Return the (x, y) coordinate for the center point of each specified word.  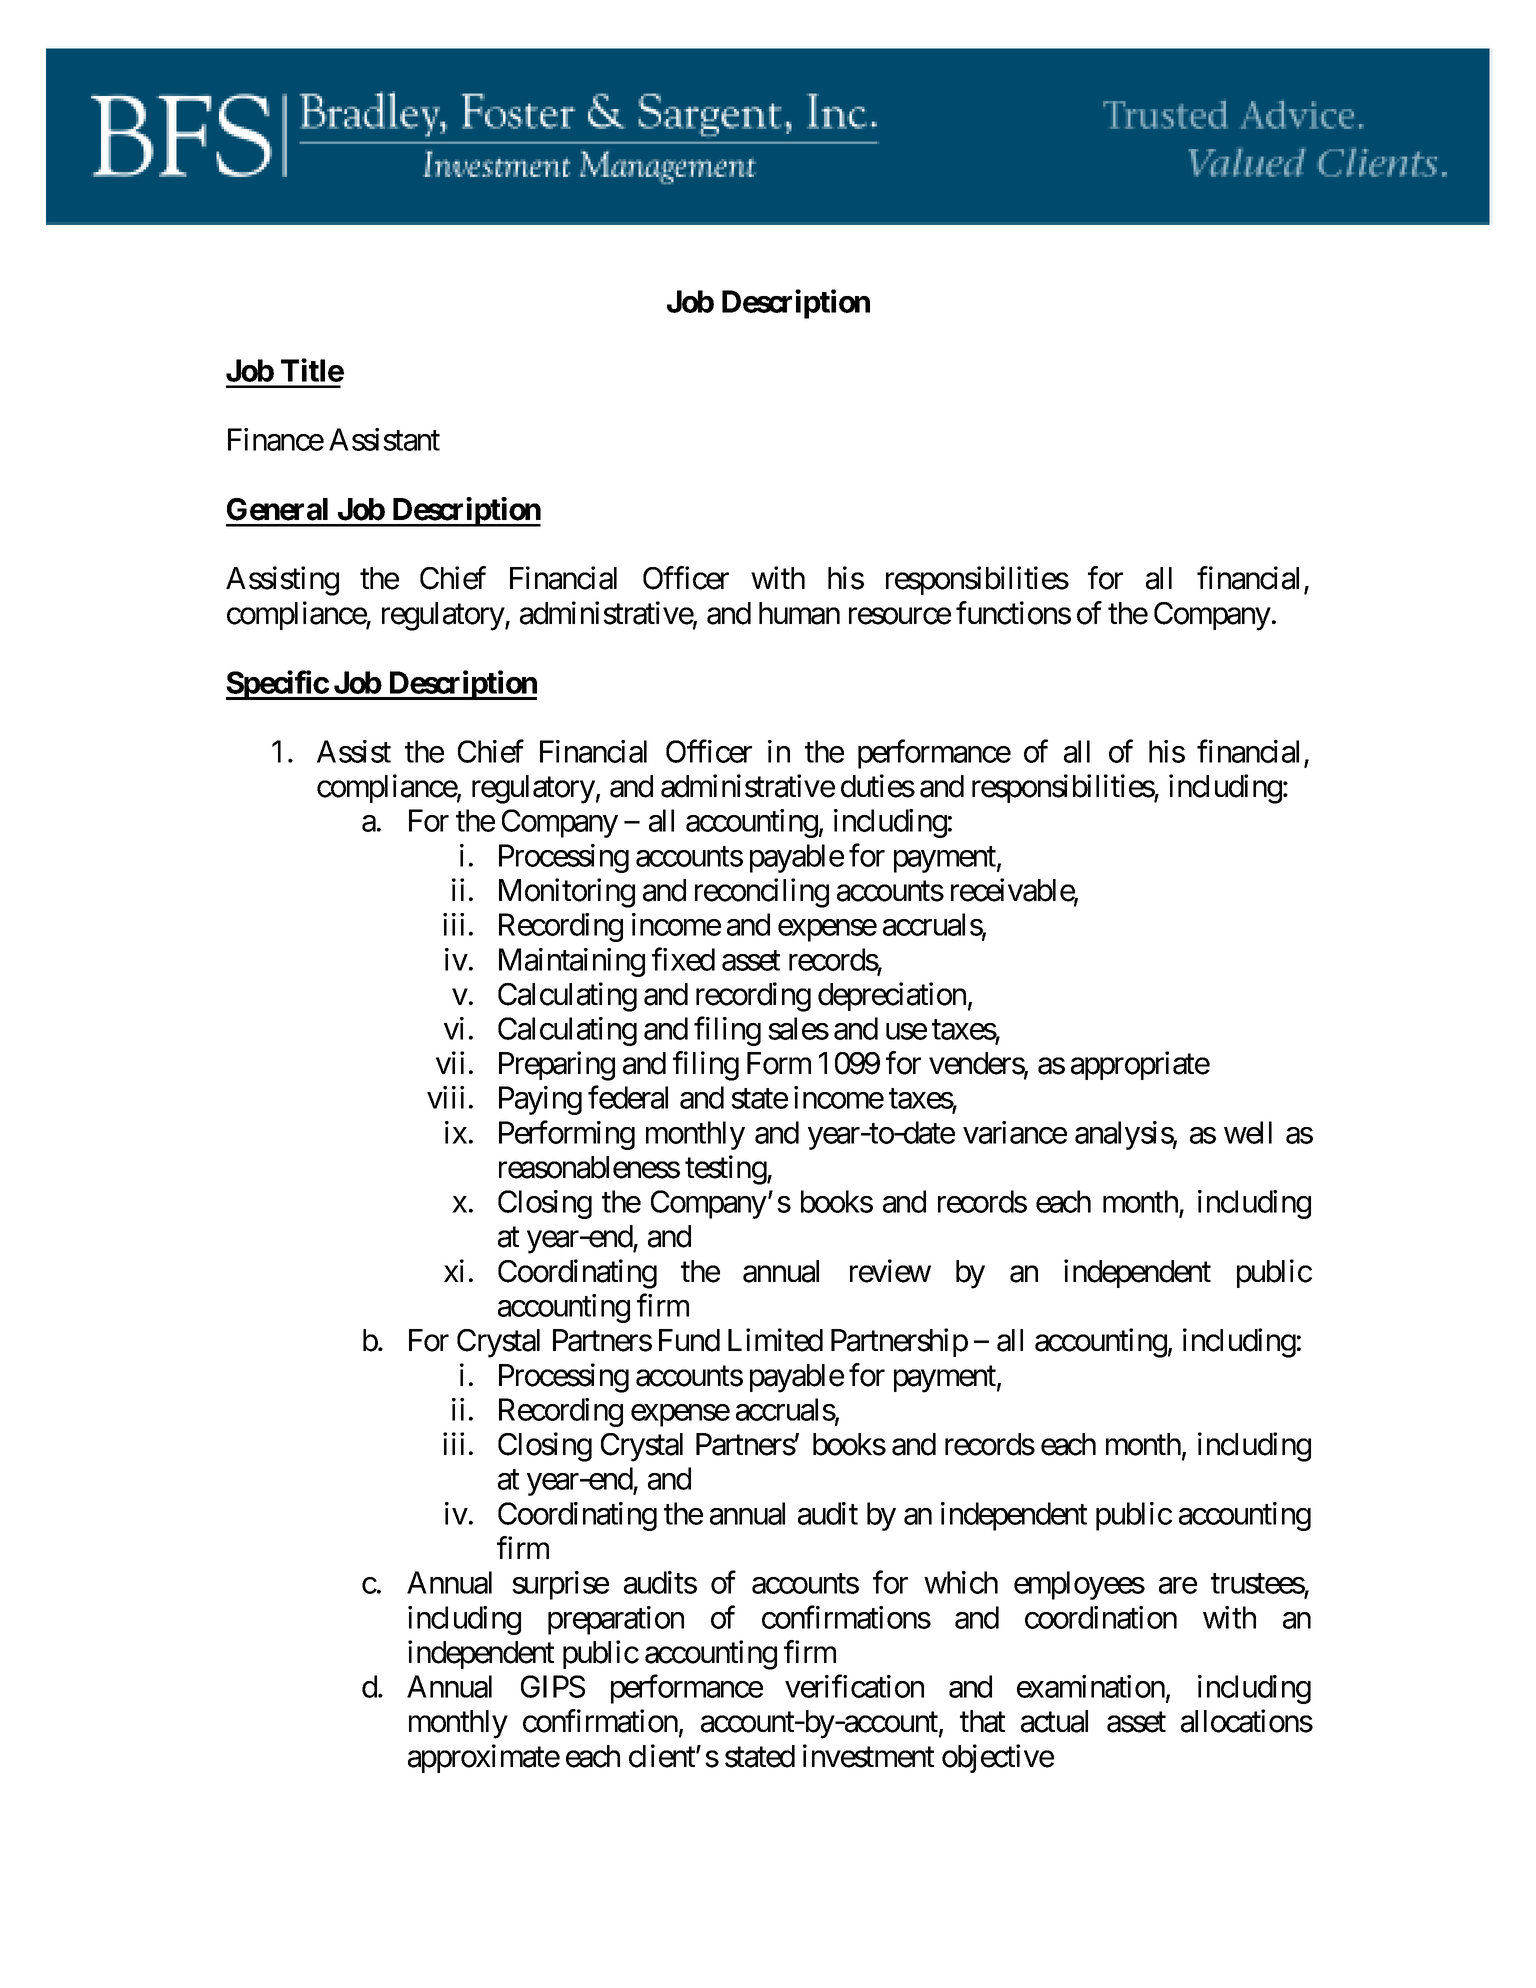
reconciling (762, 893)
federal (628, 1097)
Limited (775, 1340)
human (799, 613)
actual (1054, 1721)
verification (854, 1686)
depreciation (892, 996)
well (1248, 1132)
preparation (616, 1620)
